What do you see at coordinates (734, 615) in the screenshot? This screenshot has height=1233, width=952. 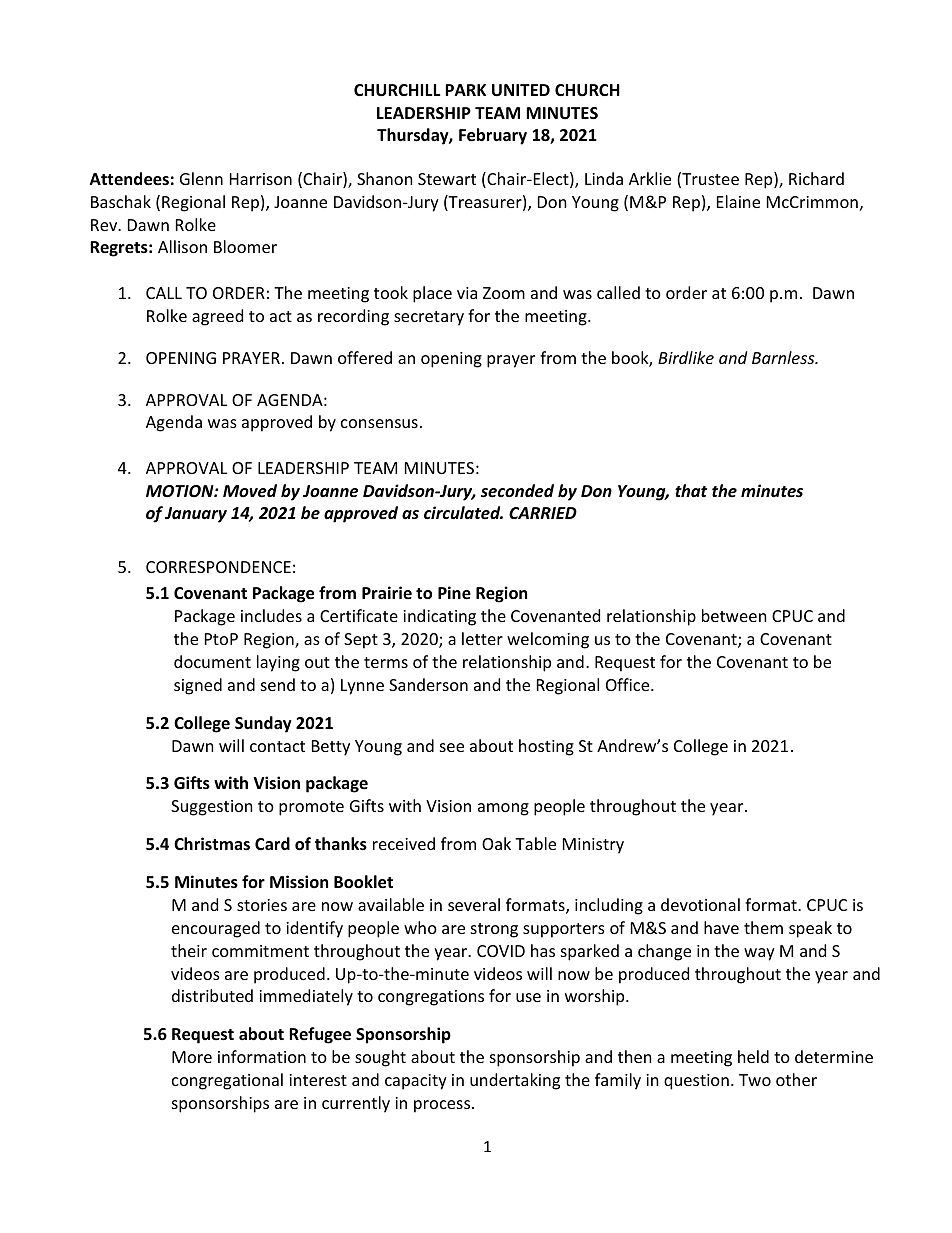 I see `between` at bounding box center [734, 615].
